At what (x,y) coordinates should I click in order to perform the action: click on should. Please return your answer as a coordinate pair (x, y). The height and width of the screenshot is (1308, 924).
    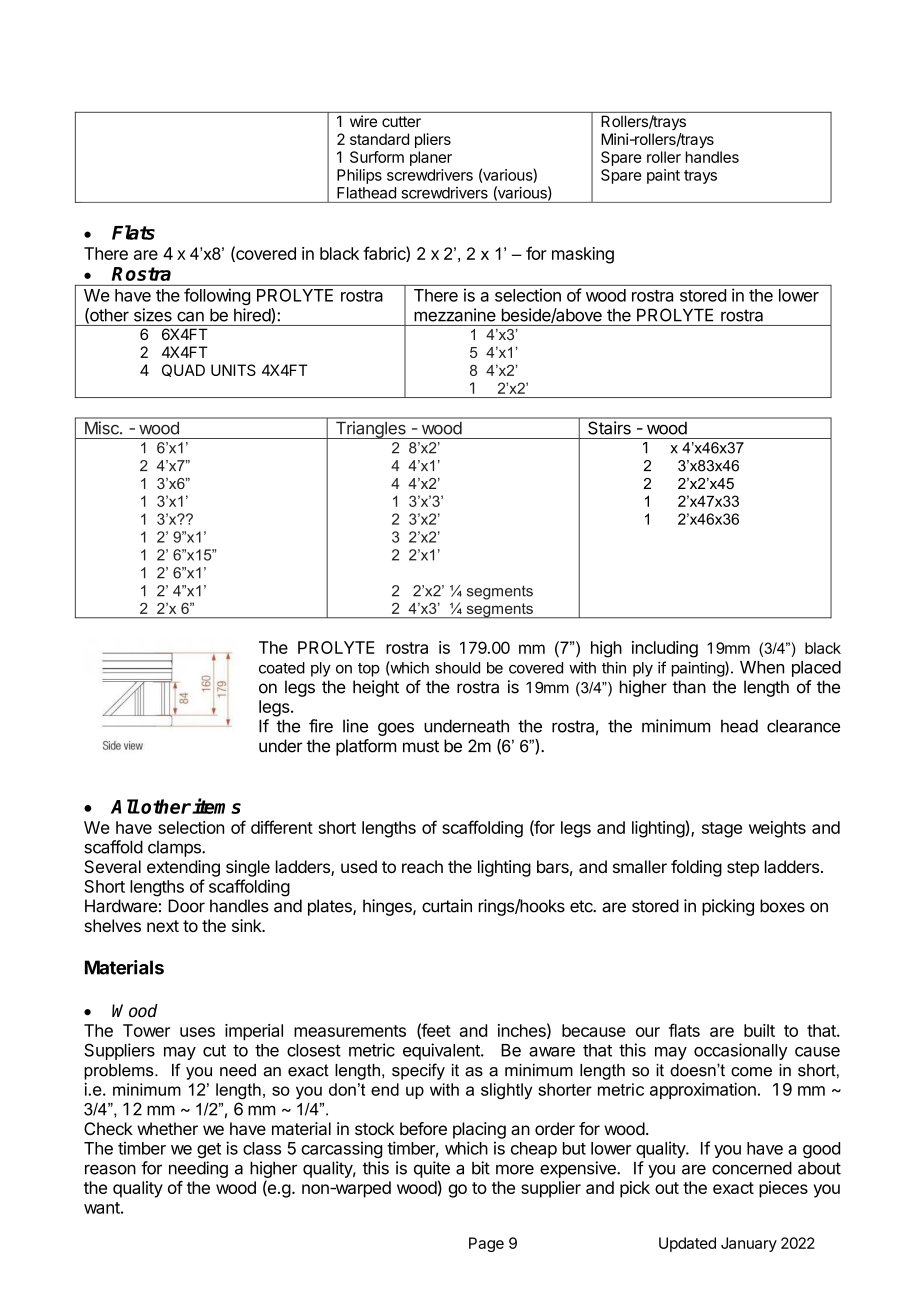
    Looking at the image, I should click on (457, 668).
